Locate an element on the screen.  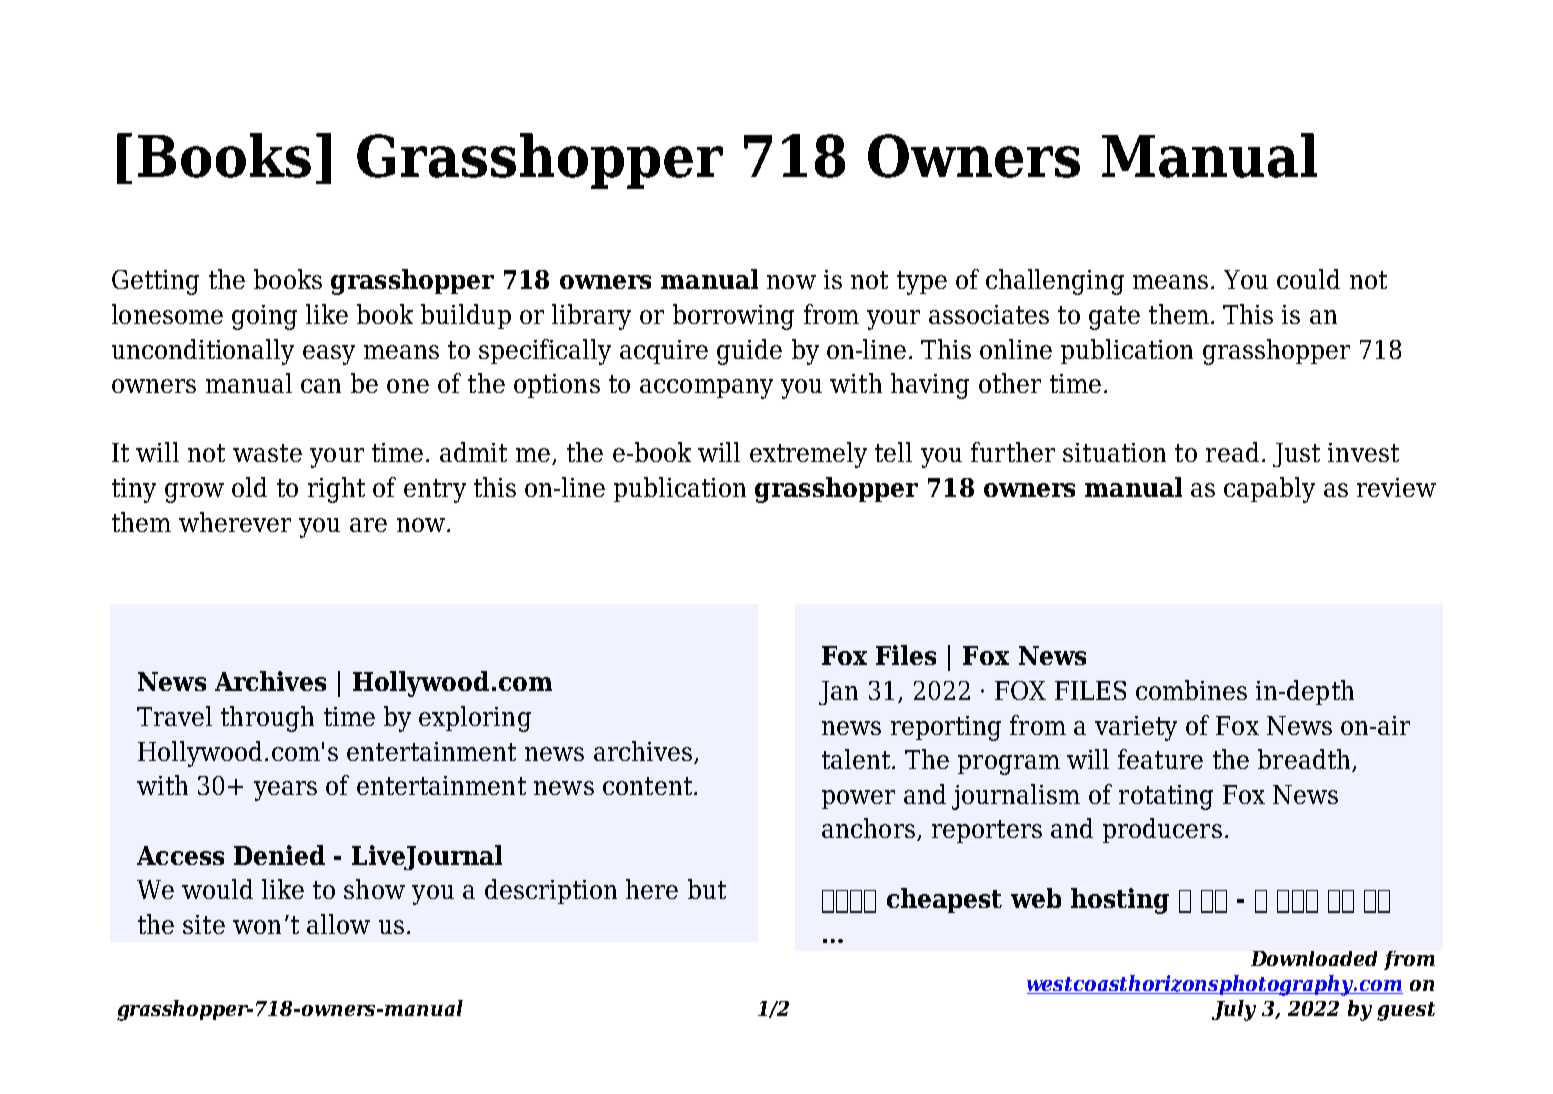
borrowing is located at coordinates (733, 317).
